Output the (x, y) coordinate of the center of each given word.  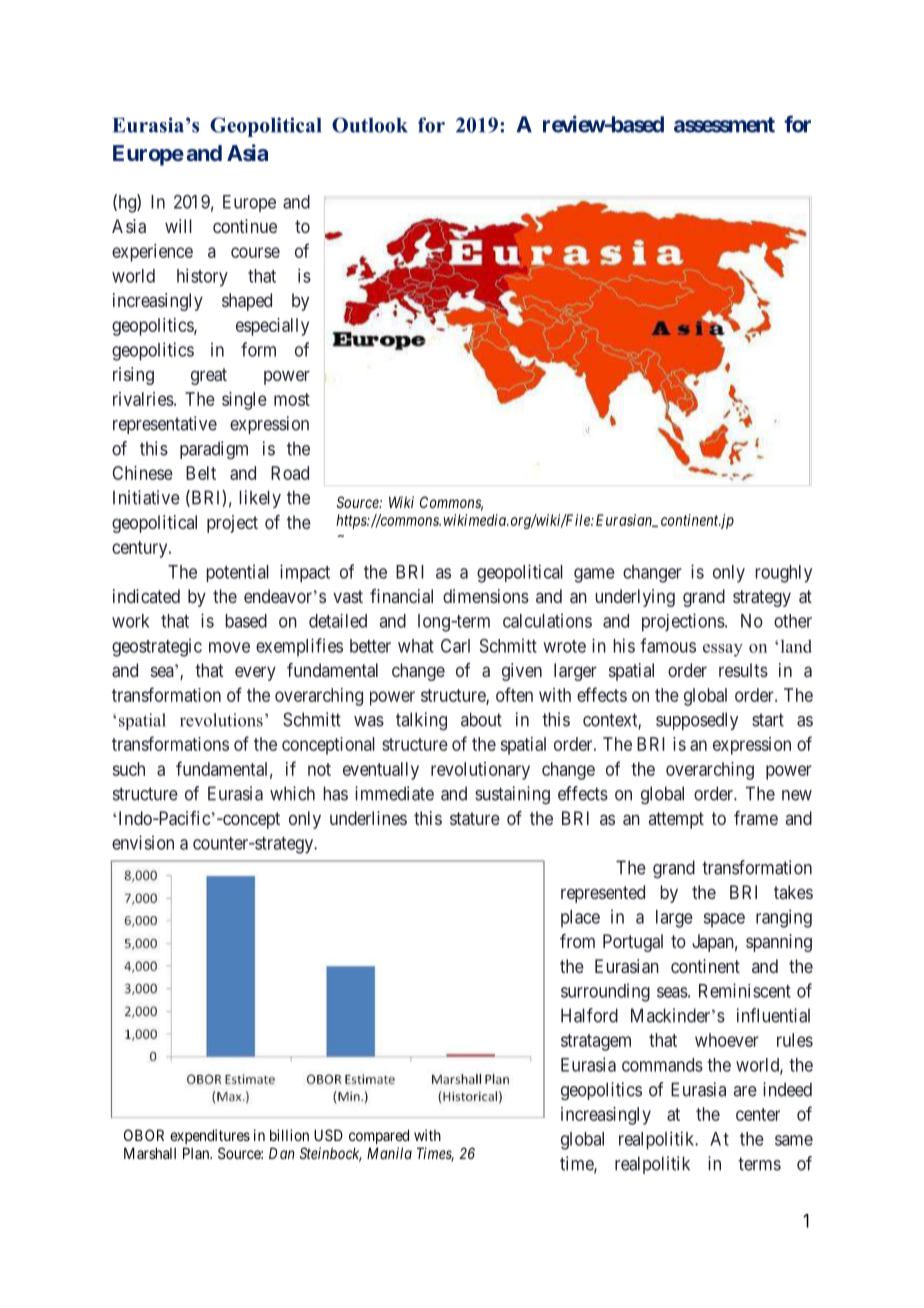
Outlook (370, 125)
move (229, 647)
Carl (455, 646)
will (178, 226)
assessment (724, 125)
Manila (389, 1153)
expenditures (210, 1136)
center (758, 1114)
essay (723, 650)
